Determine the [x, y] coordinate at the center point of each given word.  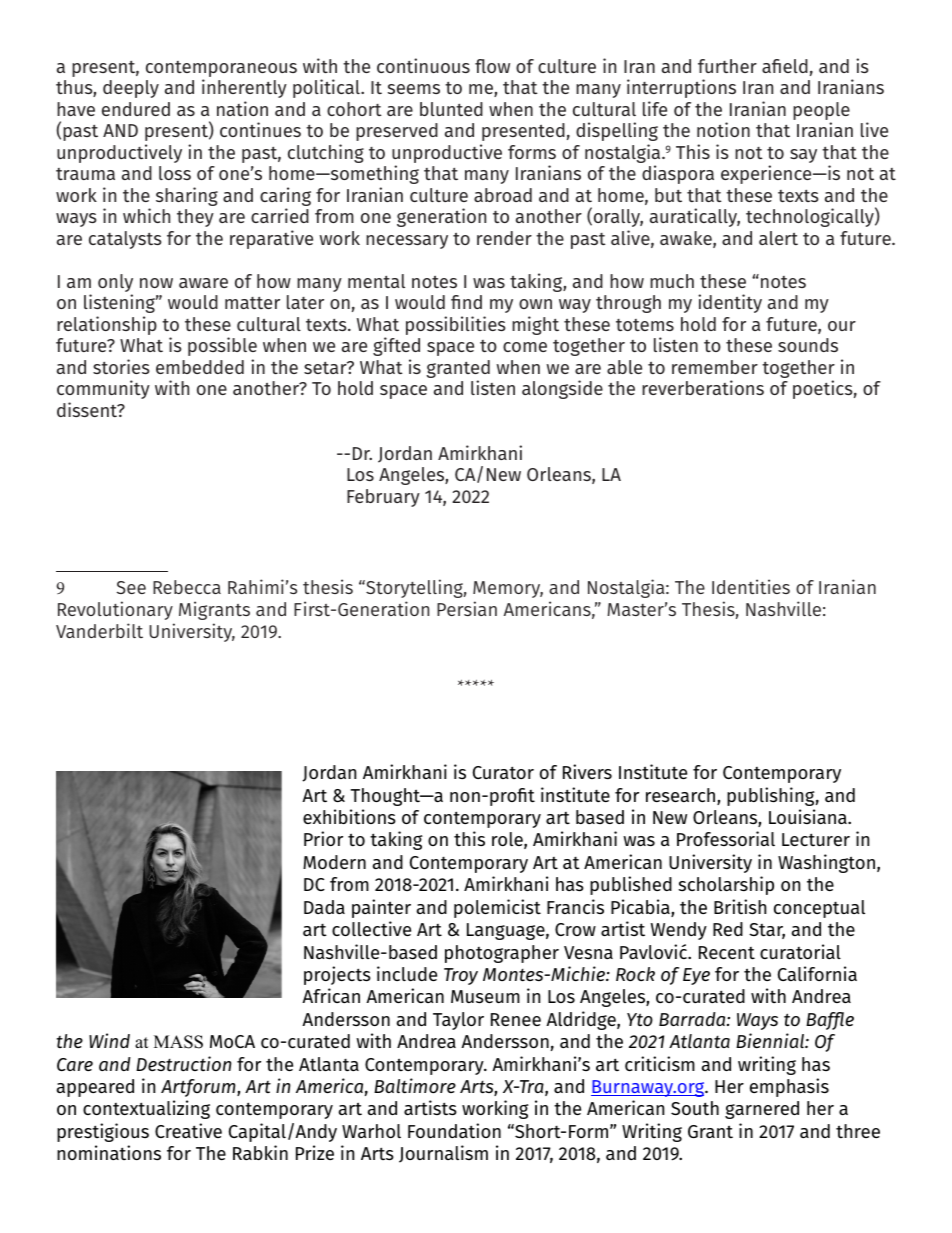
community [103, 389]
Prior [323, 838]
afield [785, 66]
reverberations [703, 387]
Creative [188, 1130]
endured [136, 109]
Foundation [454, 1130]
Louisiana [809, 816]
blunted [451, 109]
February [383, 498]
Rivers [587, 771]
